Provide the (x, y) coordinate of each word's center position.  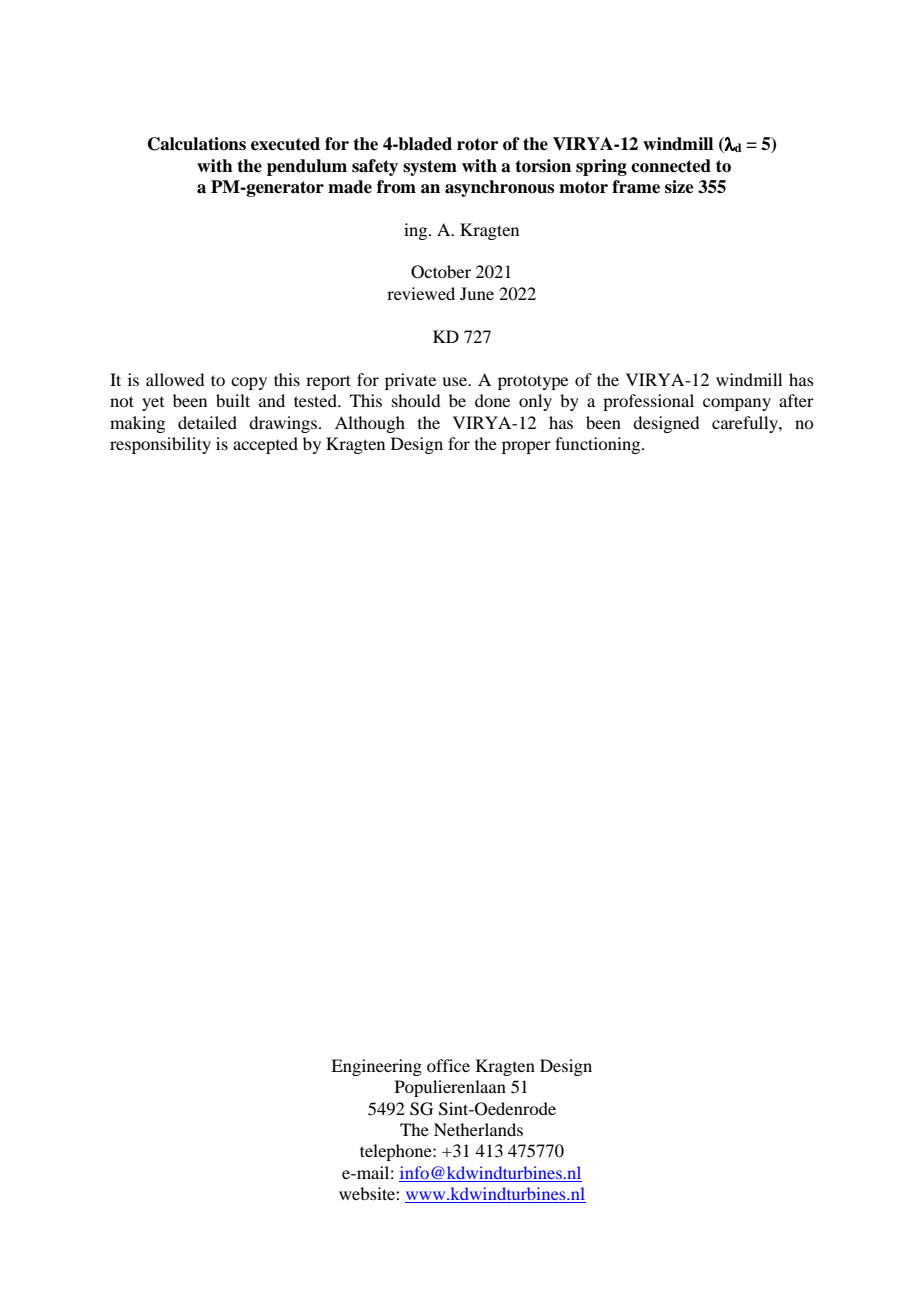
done (492, 400)
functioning (599, 445)
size (679, 187)
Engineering (376, 1067)
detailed (207, 422)
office (448, 1065)
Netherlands (478, 1129)
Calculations (197, 144)
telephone (397, 1152)
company (737, 404)
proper (526, 447)
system (430, 168)
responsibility (160, 445)
